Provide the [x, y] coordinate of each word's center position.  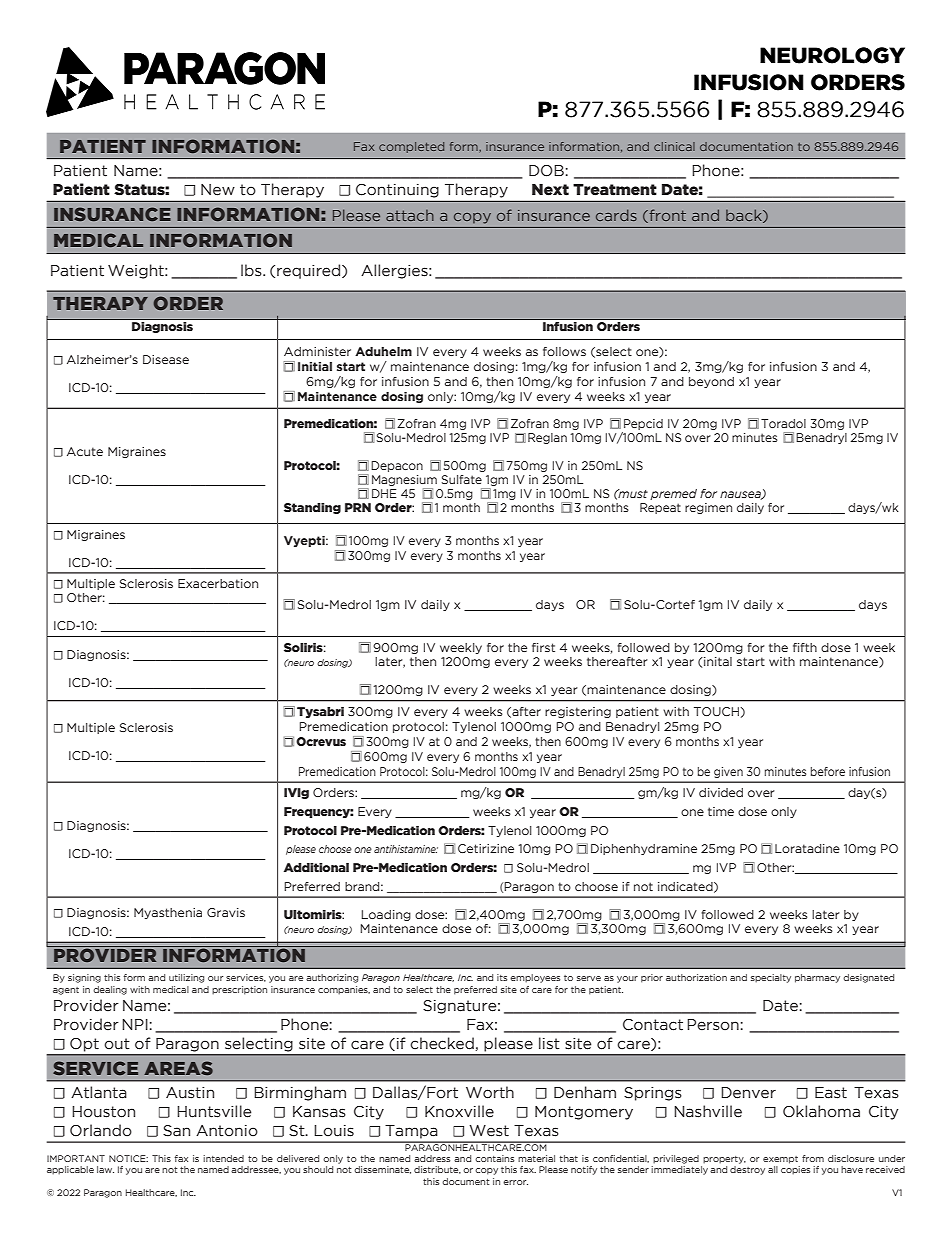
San [176, 1131]
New [218, 190]
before [828, 771]
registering [578, 712]
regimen [708, 508]
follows [564, 351]
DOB [546, 171]
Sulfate [462, 479]
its [502, 977]
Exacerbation [218, 583]
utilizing [186, 978]
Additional [316, 867]
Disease [166, 359]
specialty [771, 978]
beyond [711, 382]
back [745, 216]
